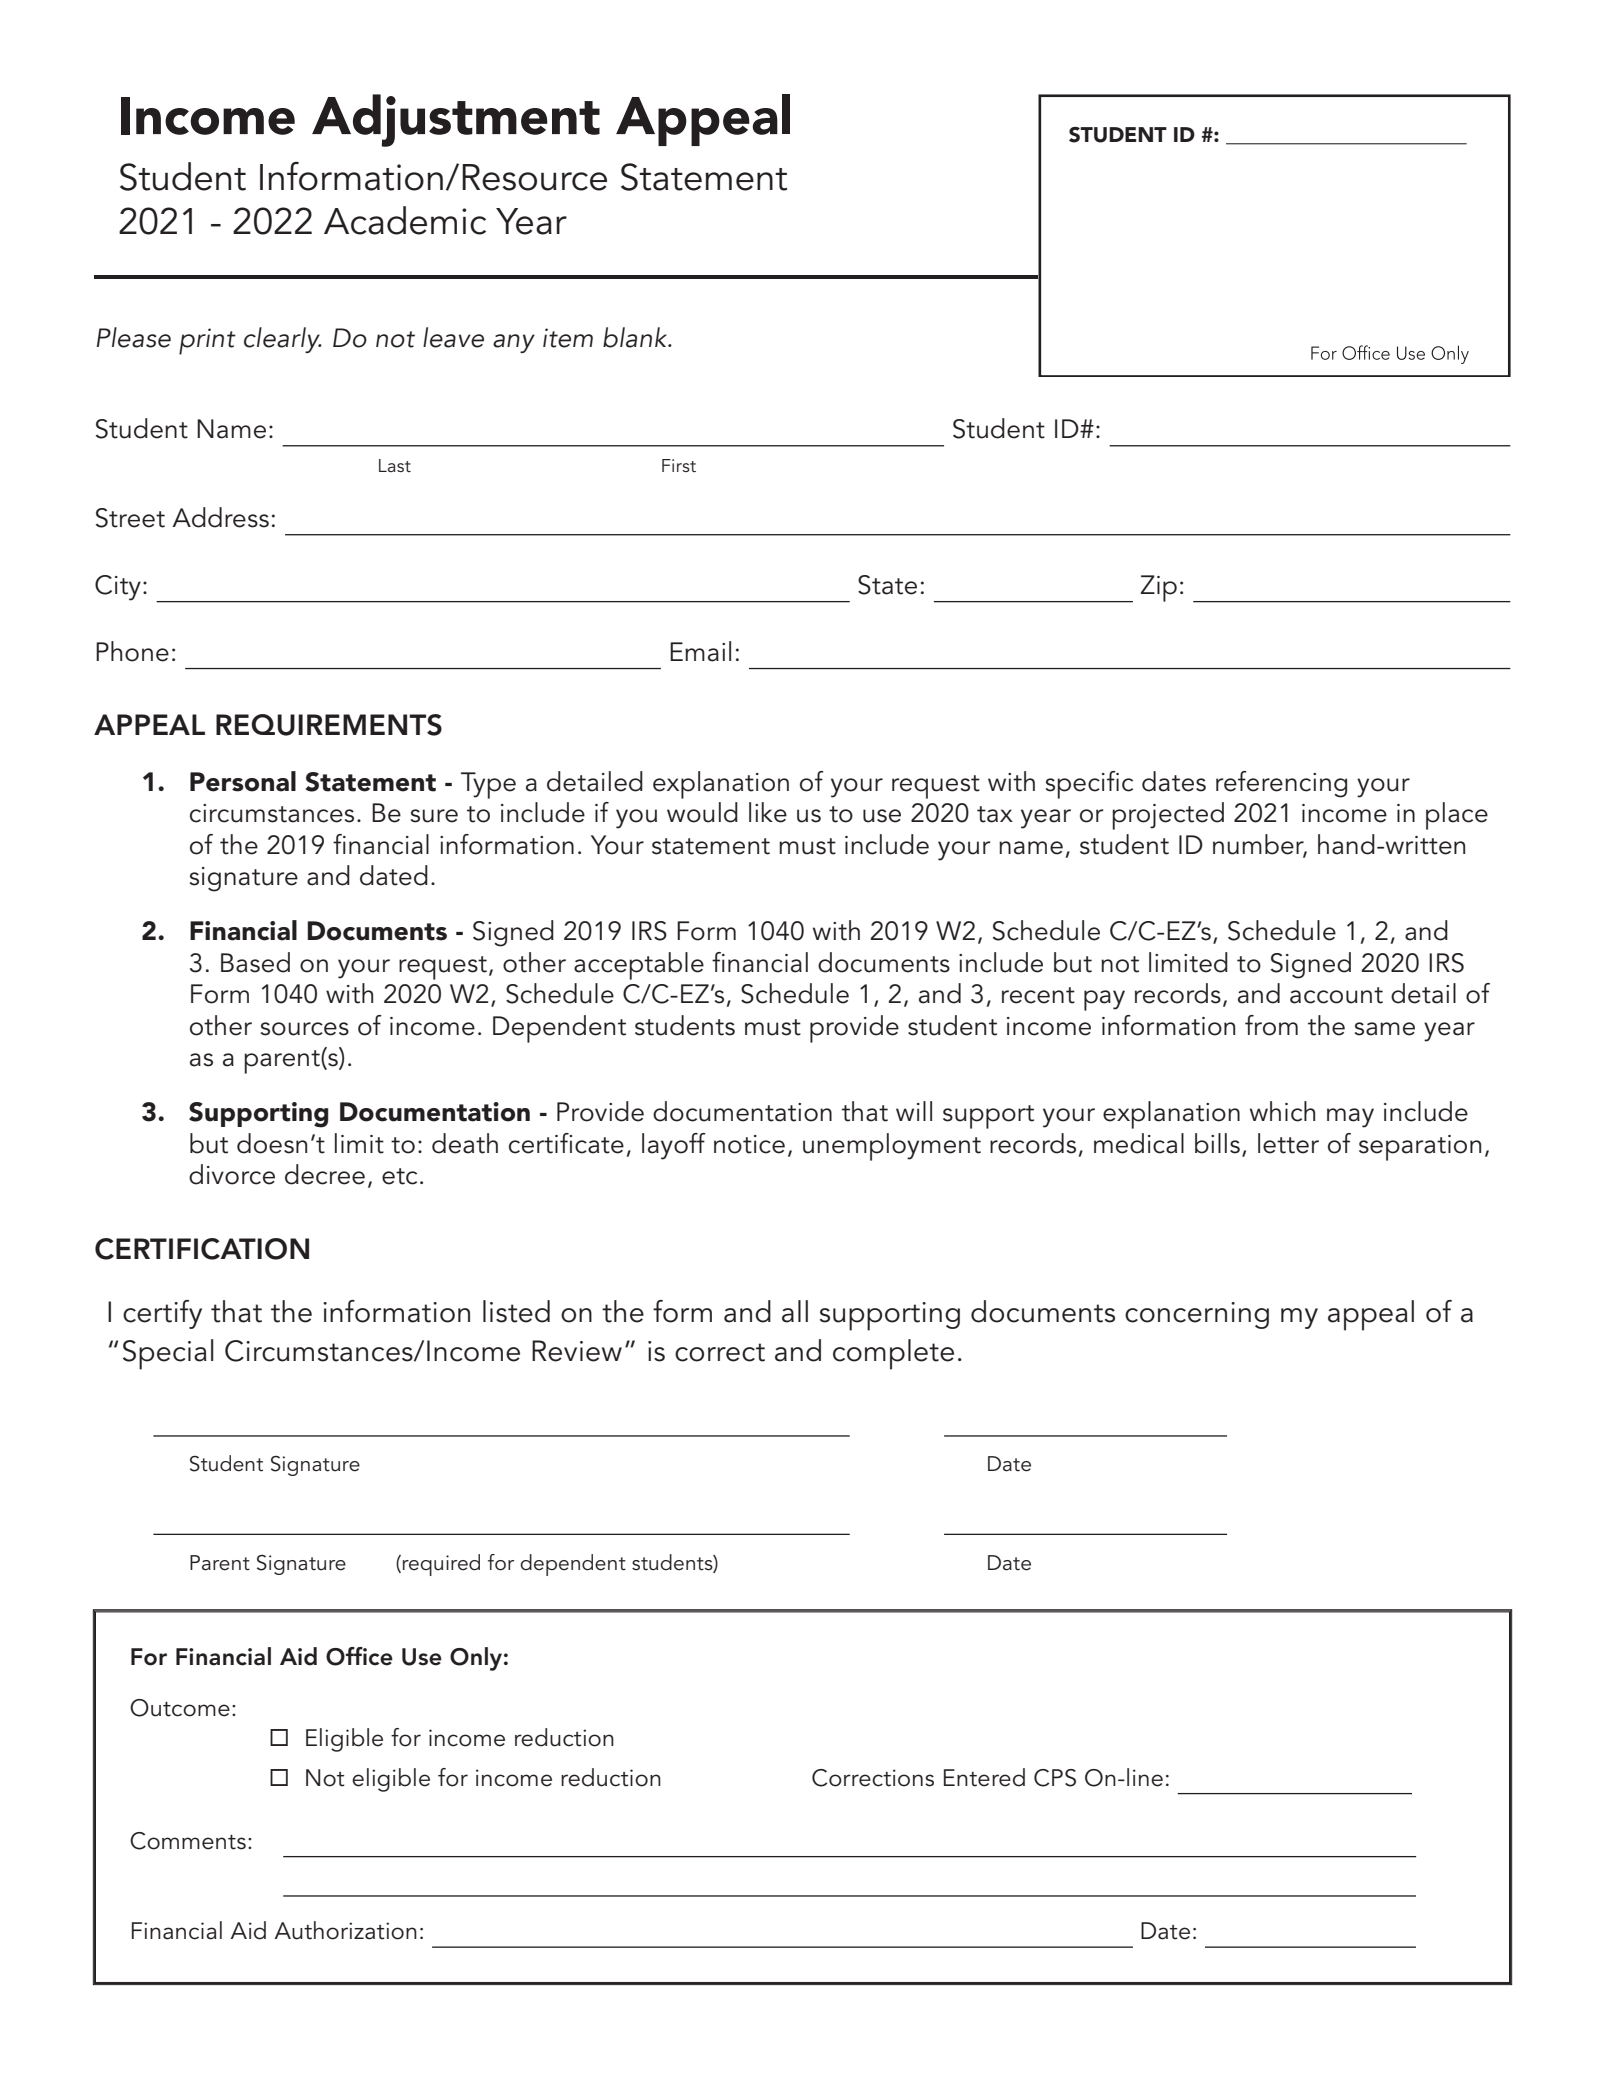 Image resolution: width=1605 pixels, height=2078 pixels. What do you see at coordinates (639, 966) in the page?
I see `acceptable` at bounding box center [639, 966].
